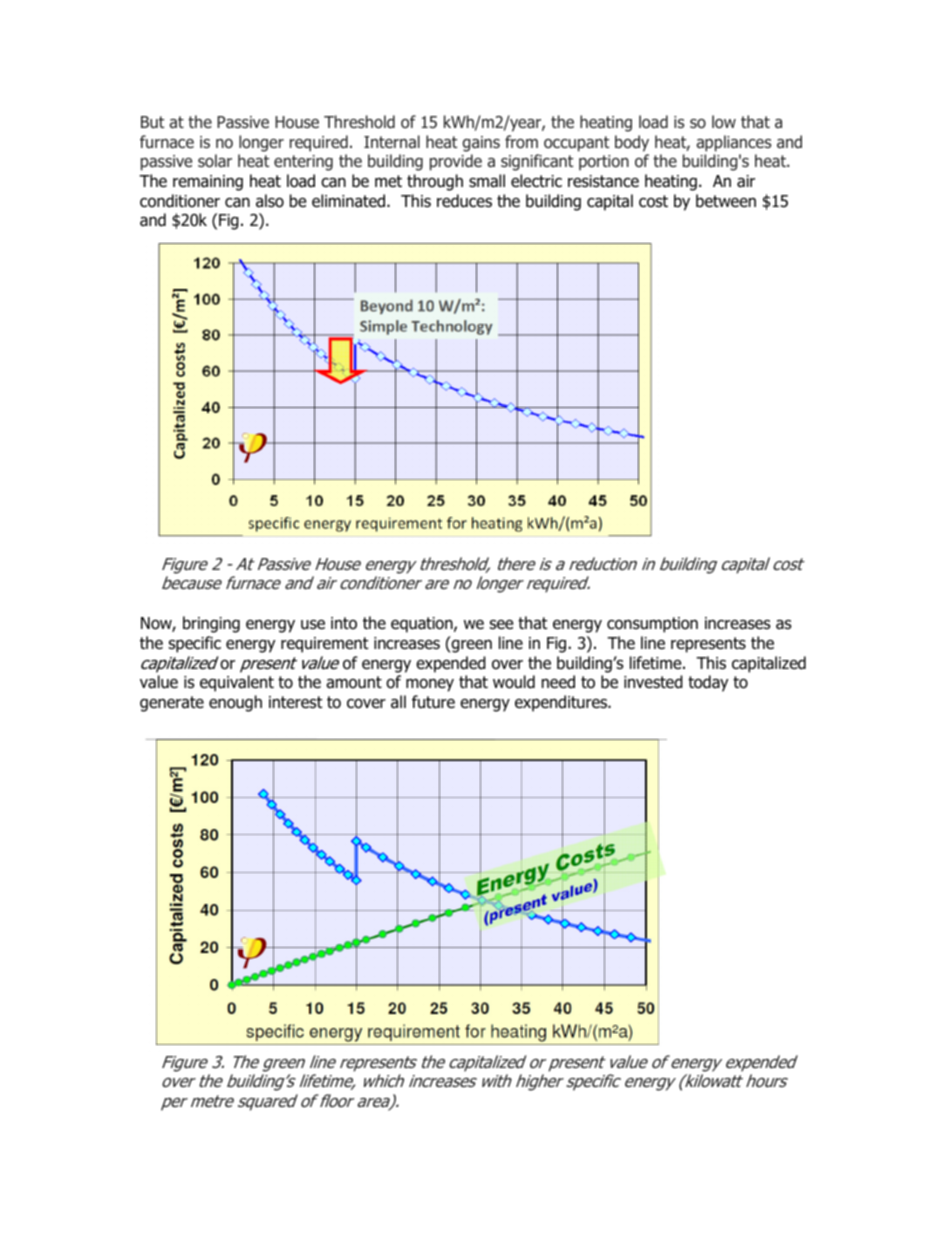  What do you see at coordinates (215, 161) in the screenshot?
I see `solar` at bounding box center [215, 161].
